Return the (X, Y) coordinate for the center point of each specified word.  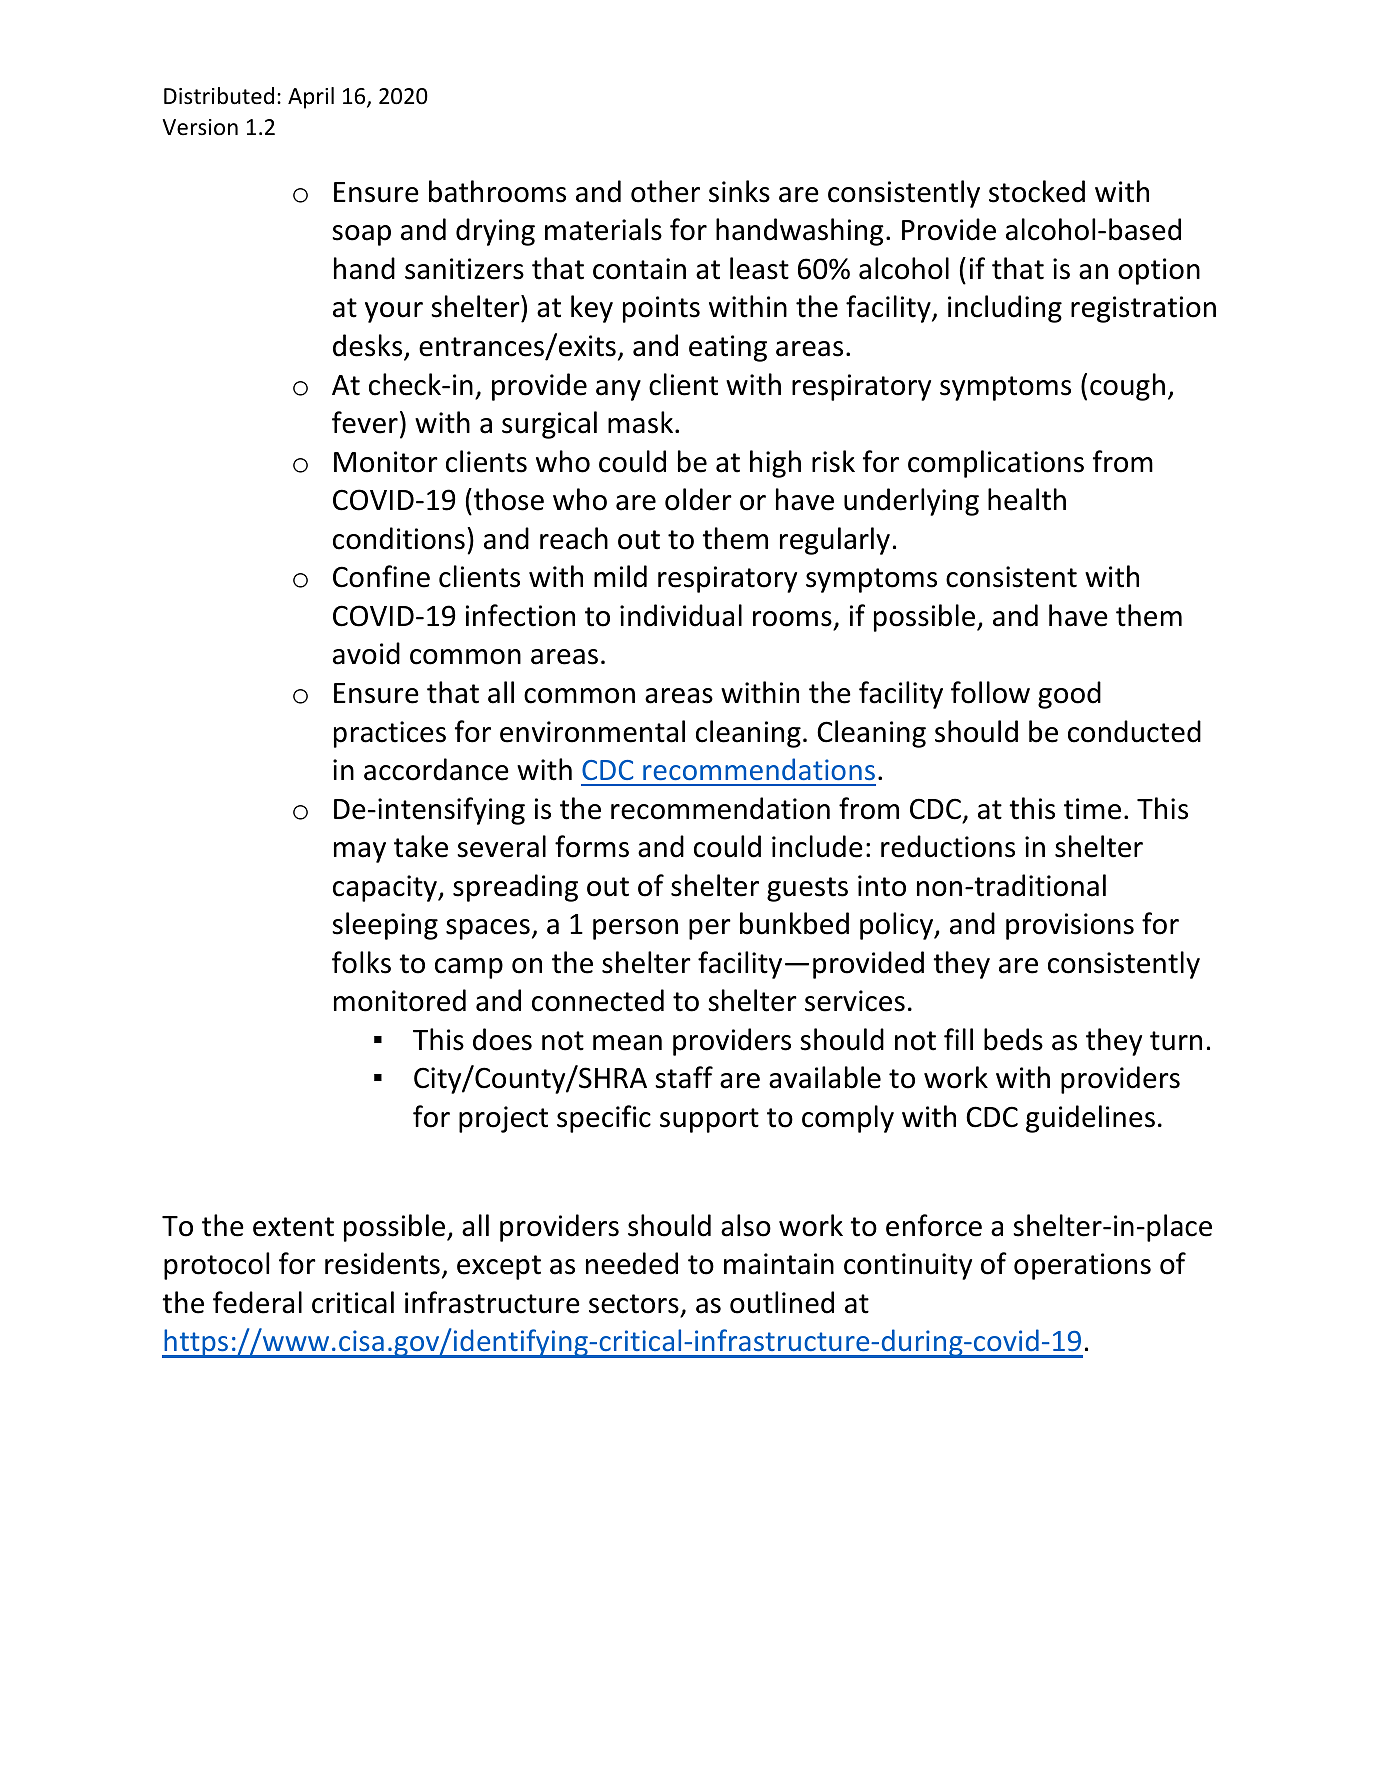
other (665, 191)
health (1027, 499)
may (360, 852)
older (698, 499)
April (311, 98)
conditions (399, 538)
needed (632, 1263)
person (635, 929)
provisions (1070, 926)
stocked (1037, 191)
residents (382, 1263)
